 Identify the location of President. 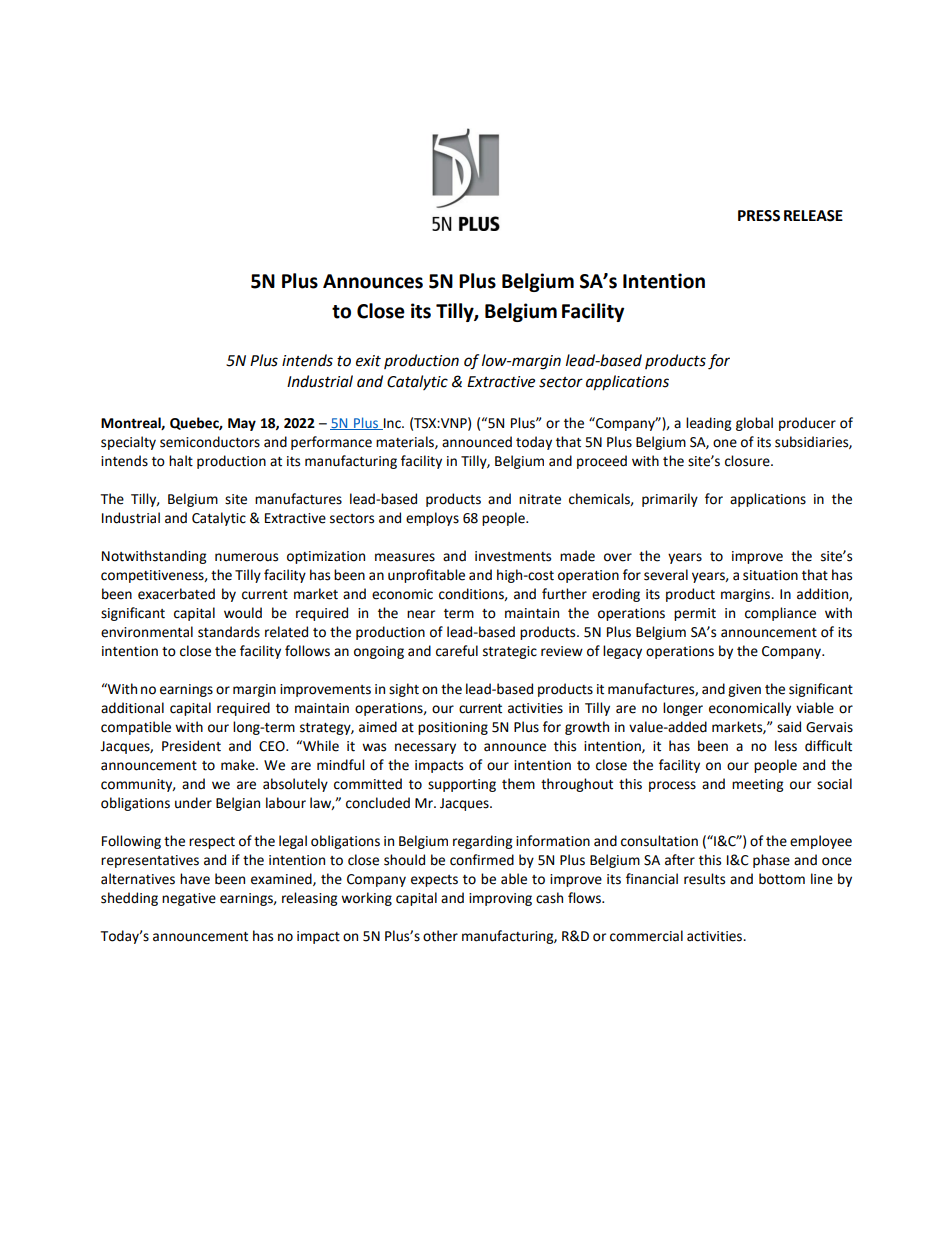
(191, 746).
